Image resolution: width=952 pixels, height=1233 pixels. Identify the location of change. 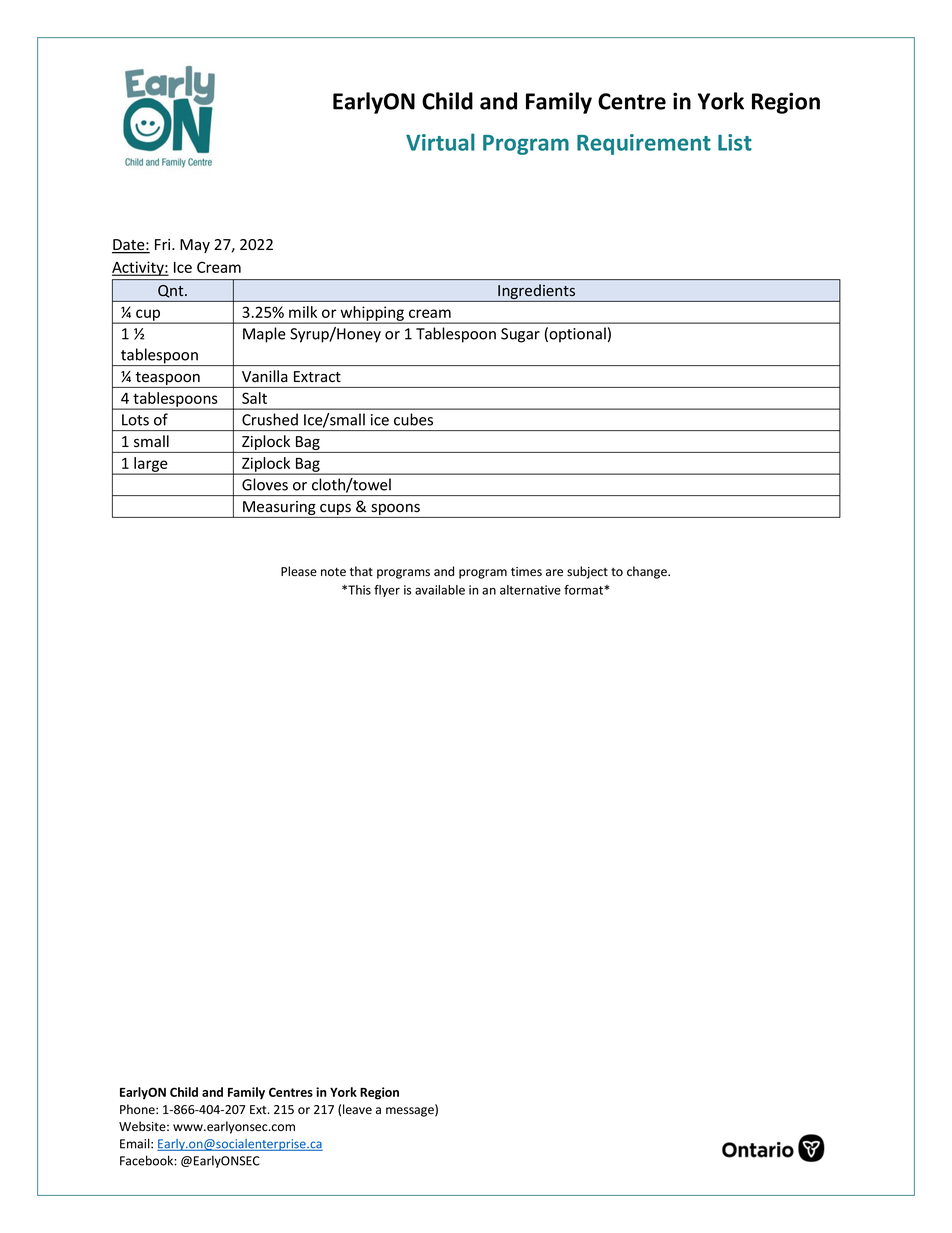
(648, 572).
